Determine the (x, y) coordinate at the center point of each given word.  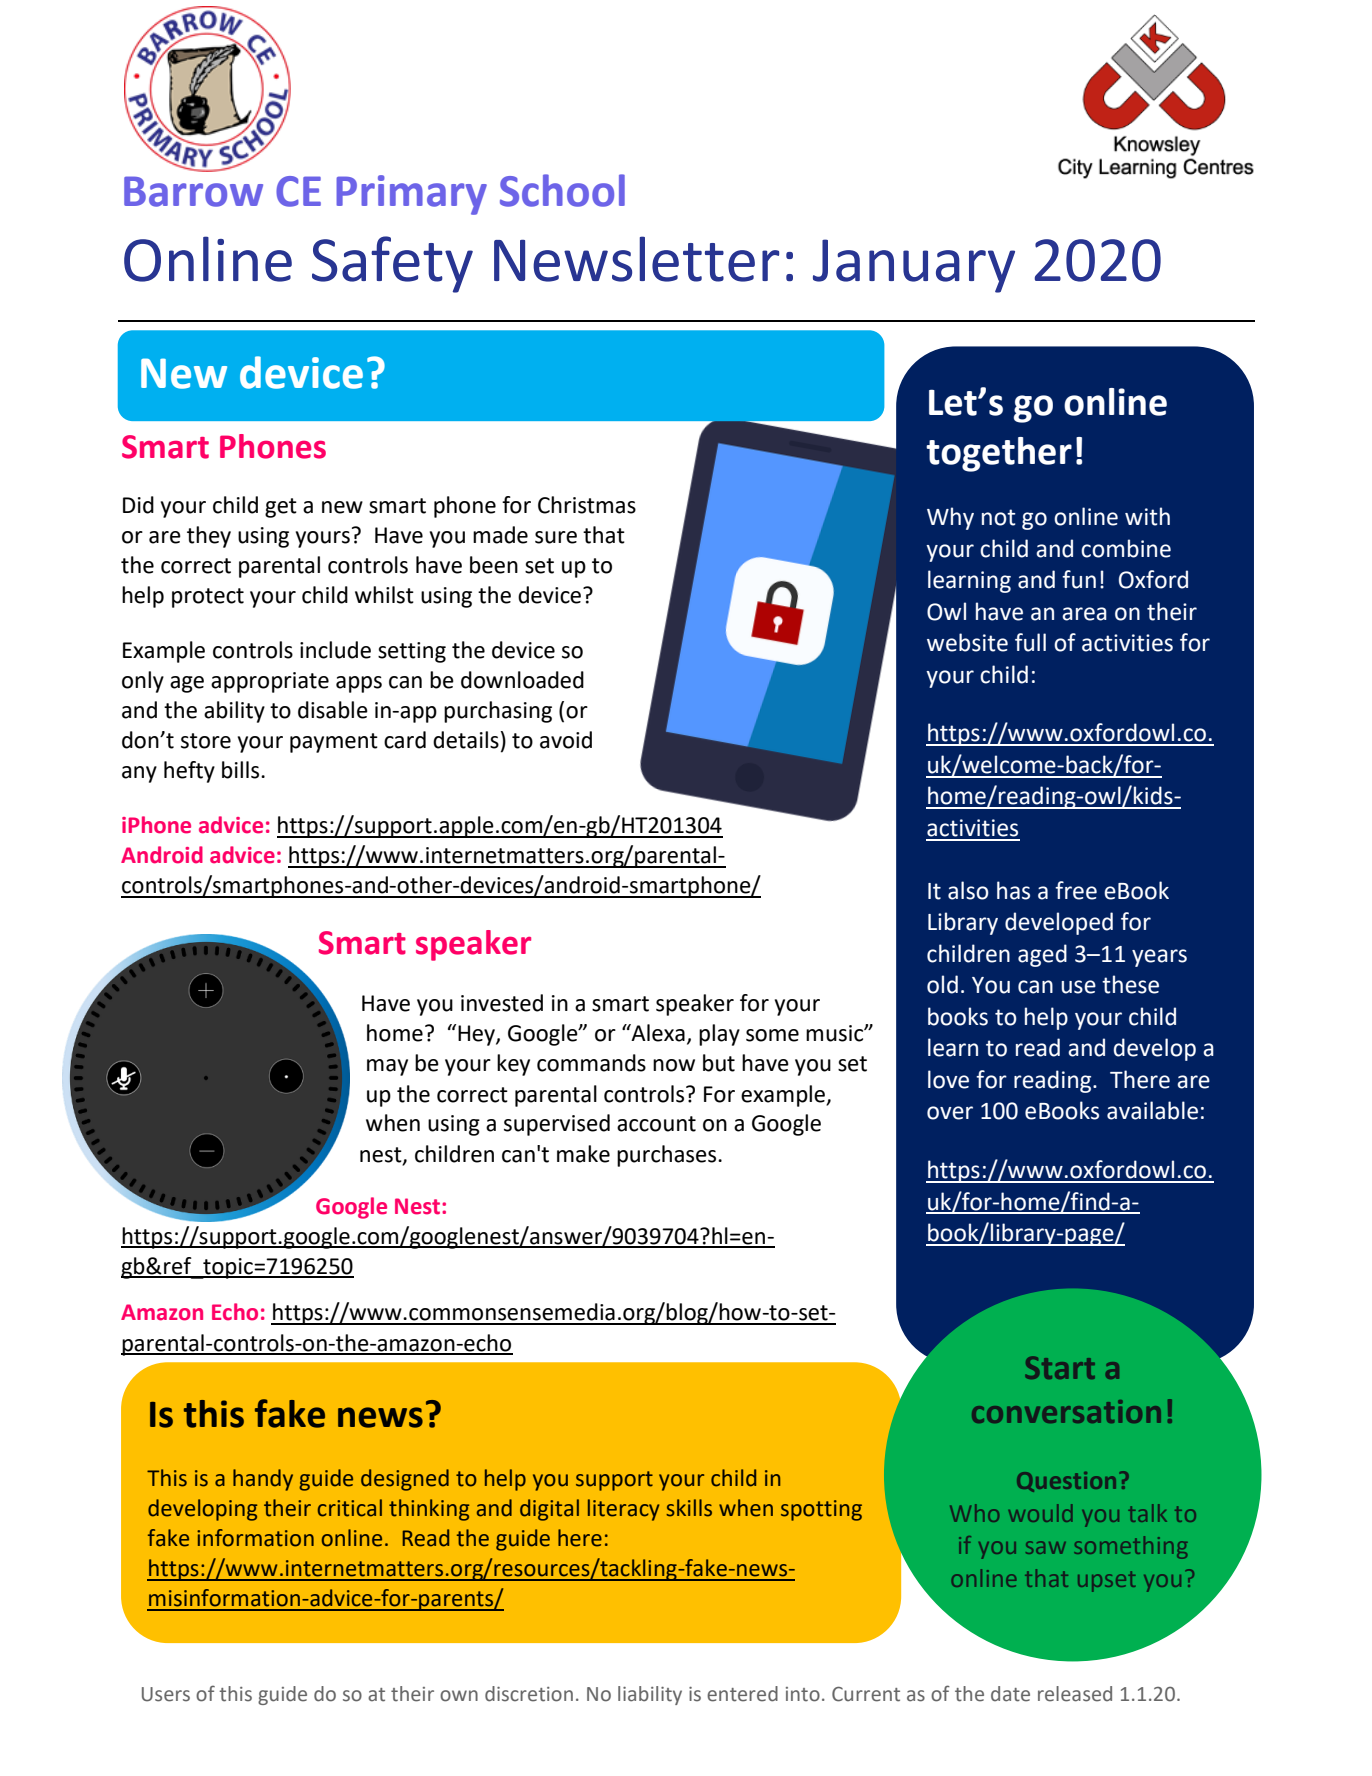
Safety (392, 264)
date (1010, 1694)
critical (350, 1508)
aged (1042, 955)
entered (742, 1694)
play (719, 1035)
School (562, 190)
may (387, 1067)
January (914, 266)
